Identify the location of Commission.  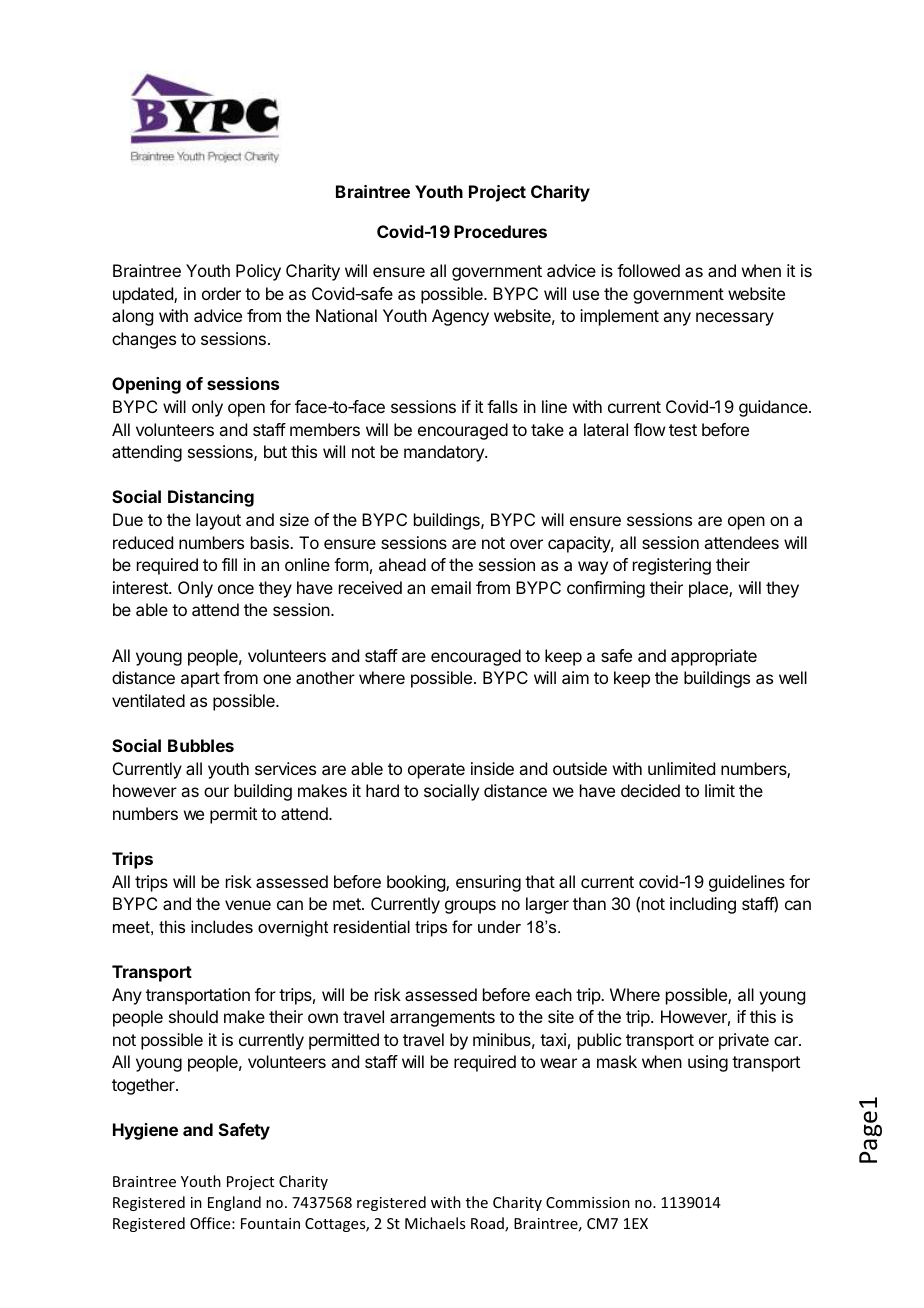
(588, 1202).
